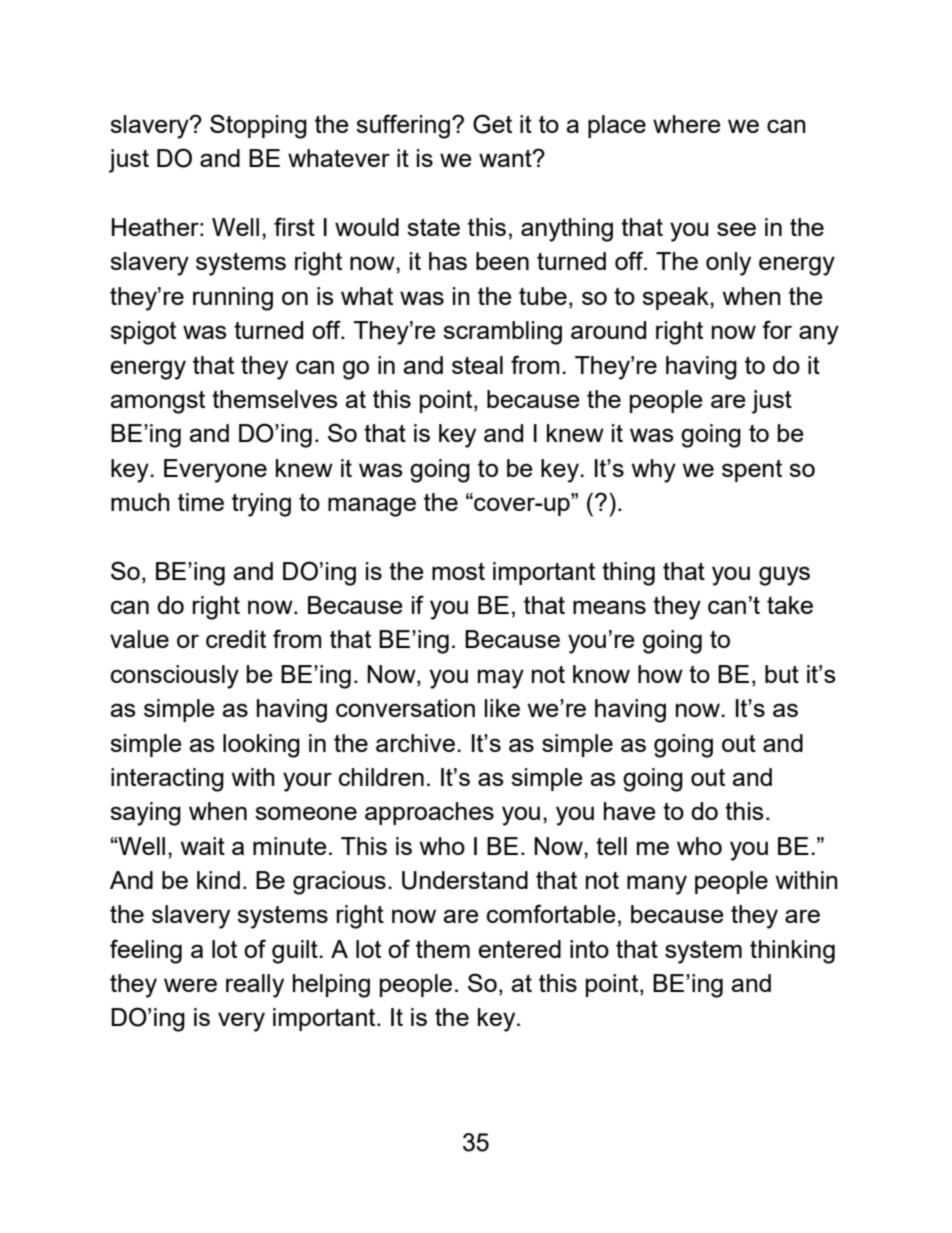 The width and height of the document is (952, 1233). What do you see at coordinates (506, 158) in the document?
I see `want` at bounding box center [506, 158].
